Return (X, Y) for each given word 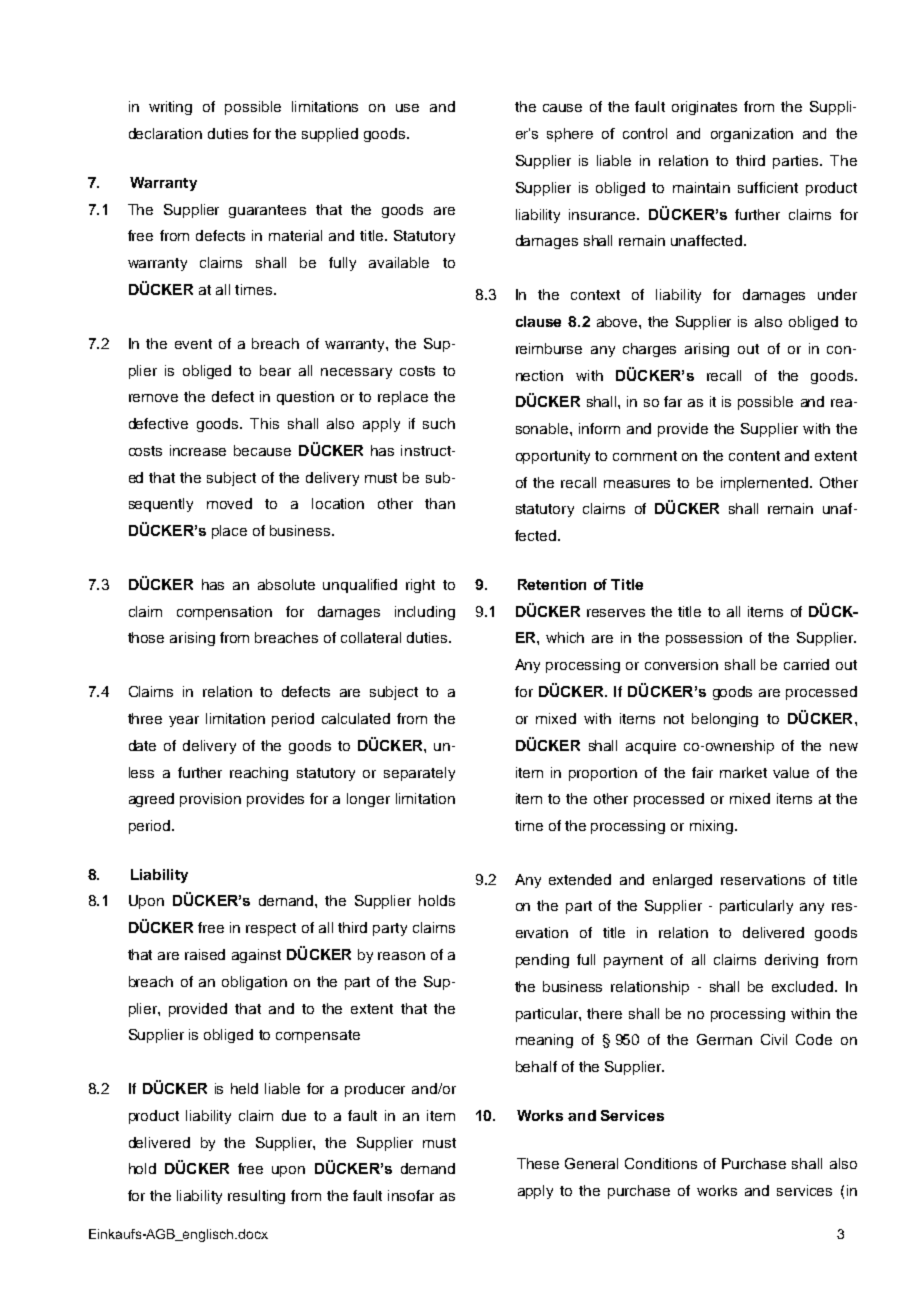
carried (806, 664)
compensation (224, 613)
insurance (603, 214)
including (425, 613)
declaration (165, 133)
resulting (256, 1197)
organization (752, 135)
